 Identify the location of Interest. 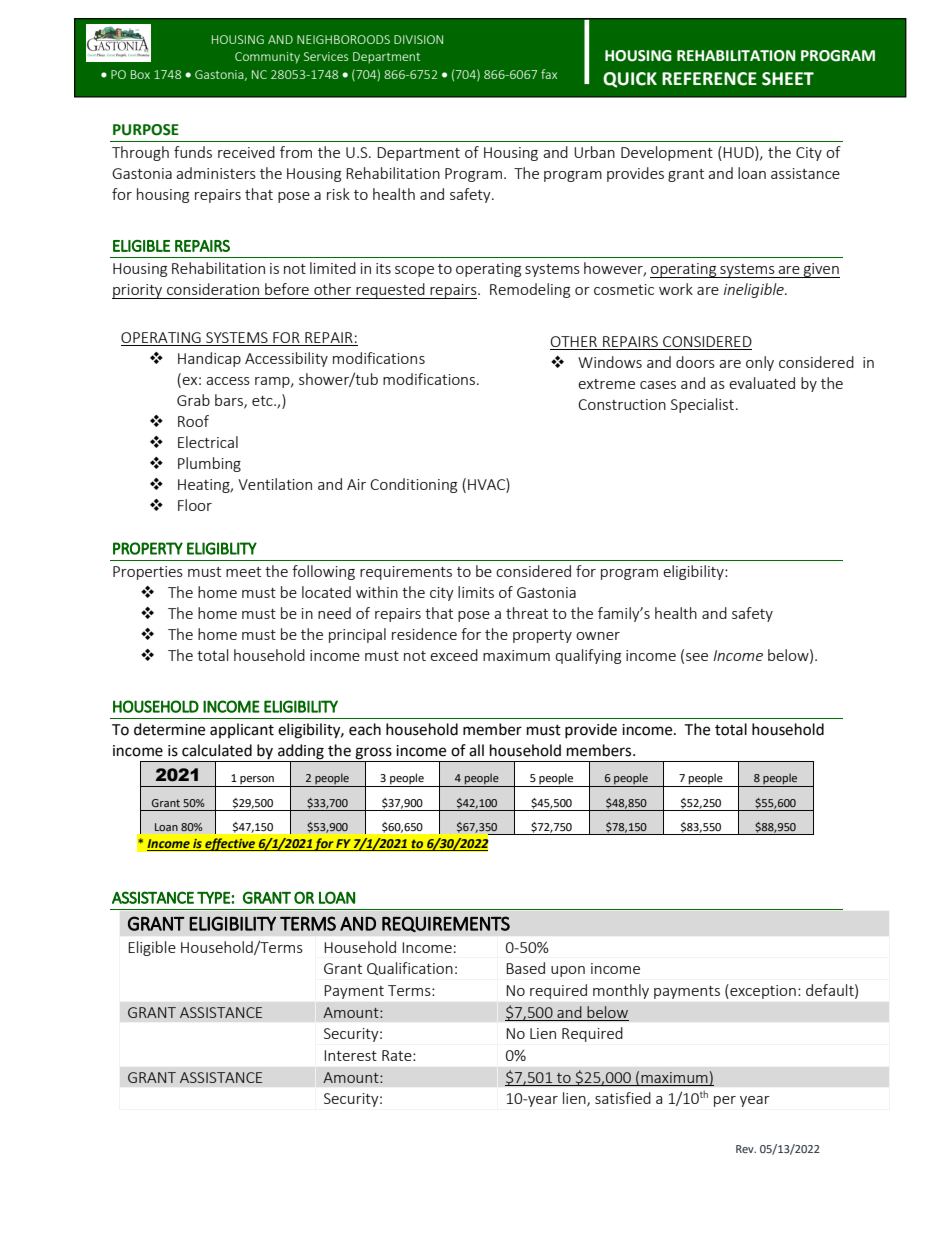
(350, 1055).
